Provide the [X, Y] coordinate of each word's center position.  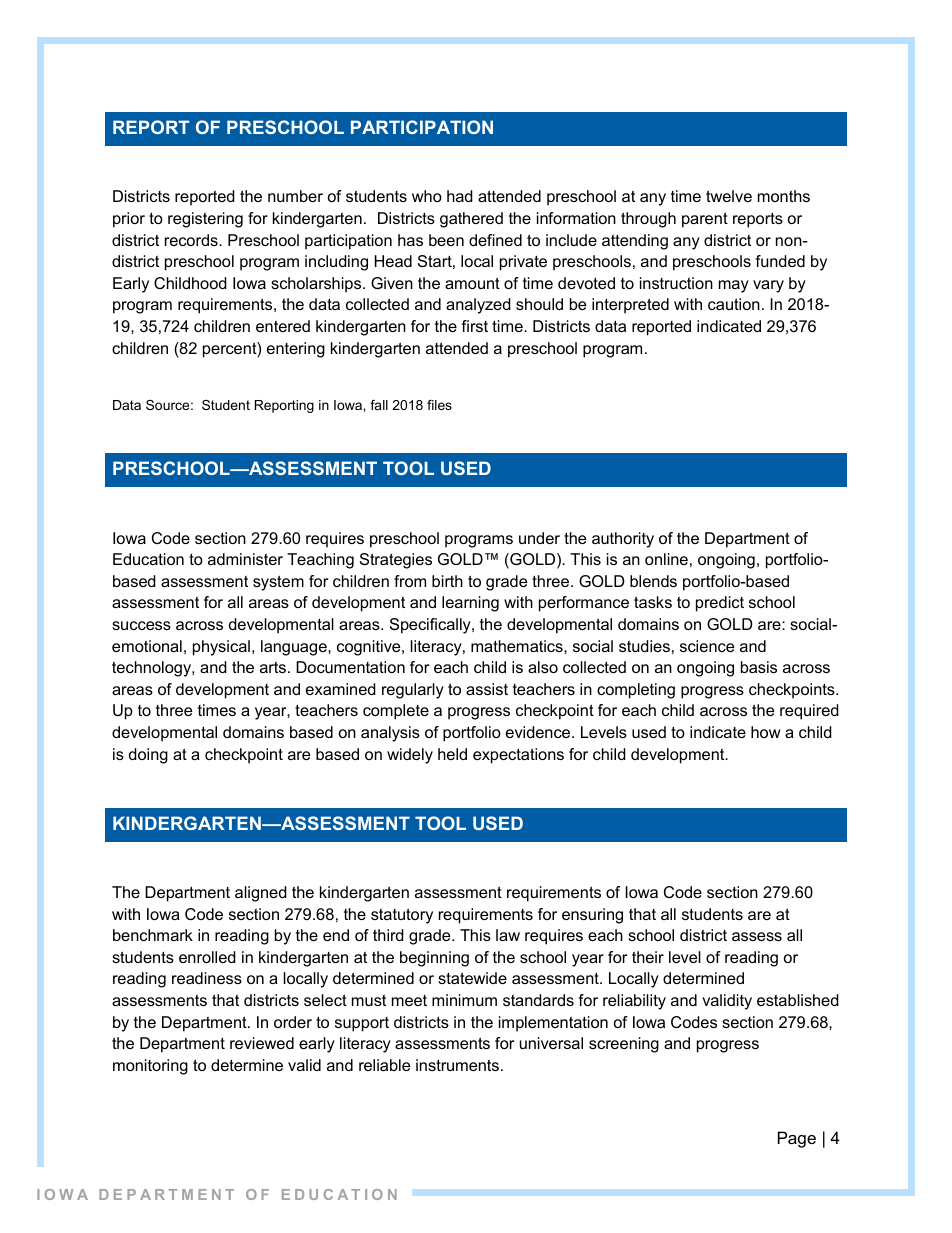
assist [487, 689]
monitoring [150, 1067]
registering [205, 220]
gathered [471, 220]
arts [273, 667]
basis [759, 667]
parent [705, 220]
